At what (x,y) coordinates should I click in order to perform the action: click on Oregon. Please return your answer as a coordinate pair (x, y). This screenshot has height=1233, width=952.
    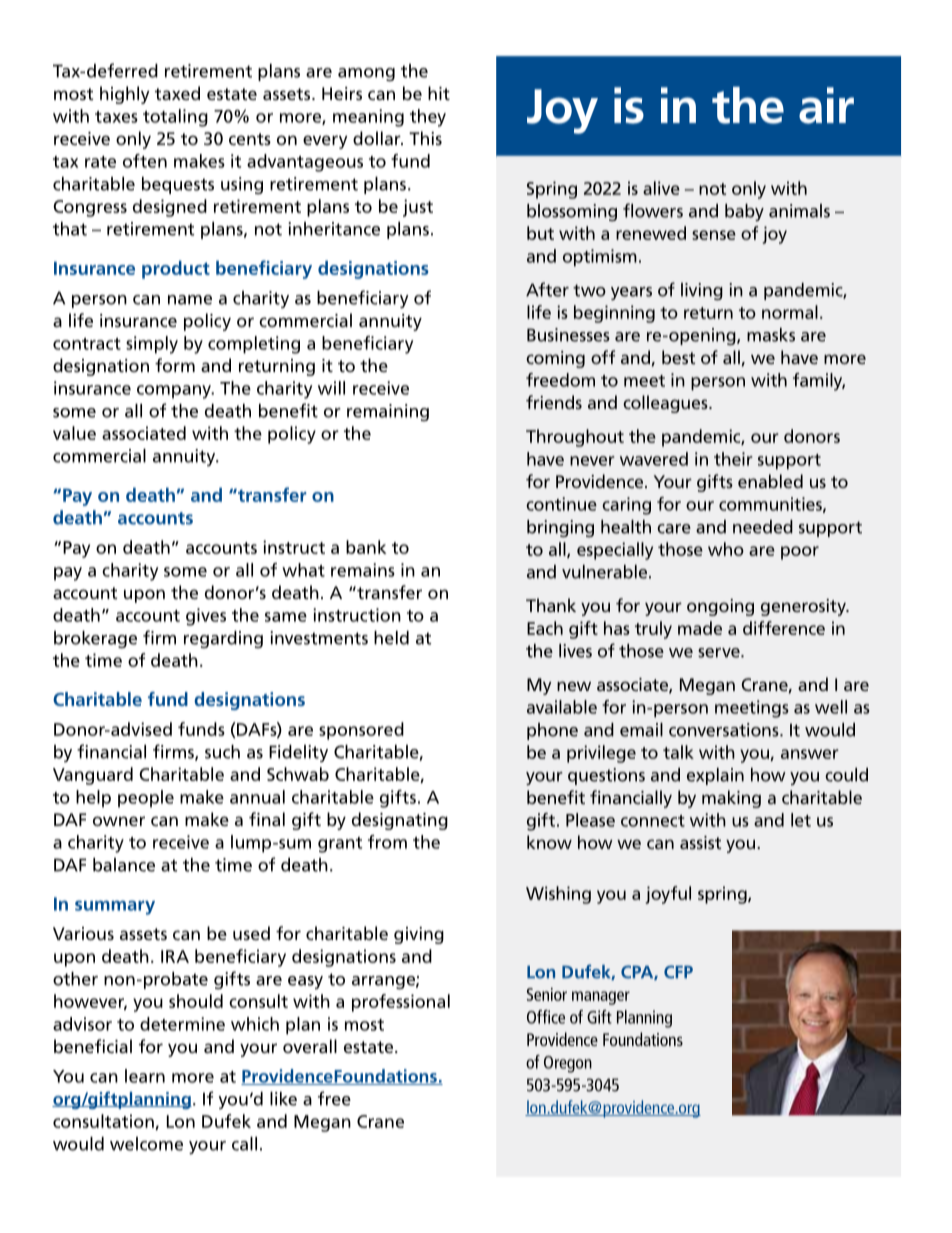
    Looking at the image, I should click on (568, 1064).
